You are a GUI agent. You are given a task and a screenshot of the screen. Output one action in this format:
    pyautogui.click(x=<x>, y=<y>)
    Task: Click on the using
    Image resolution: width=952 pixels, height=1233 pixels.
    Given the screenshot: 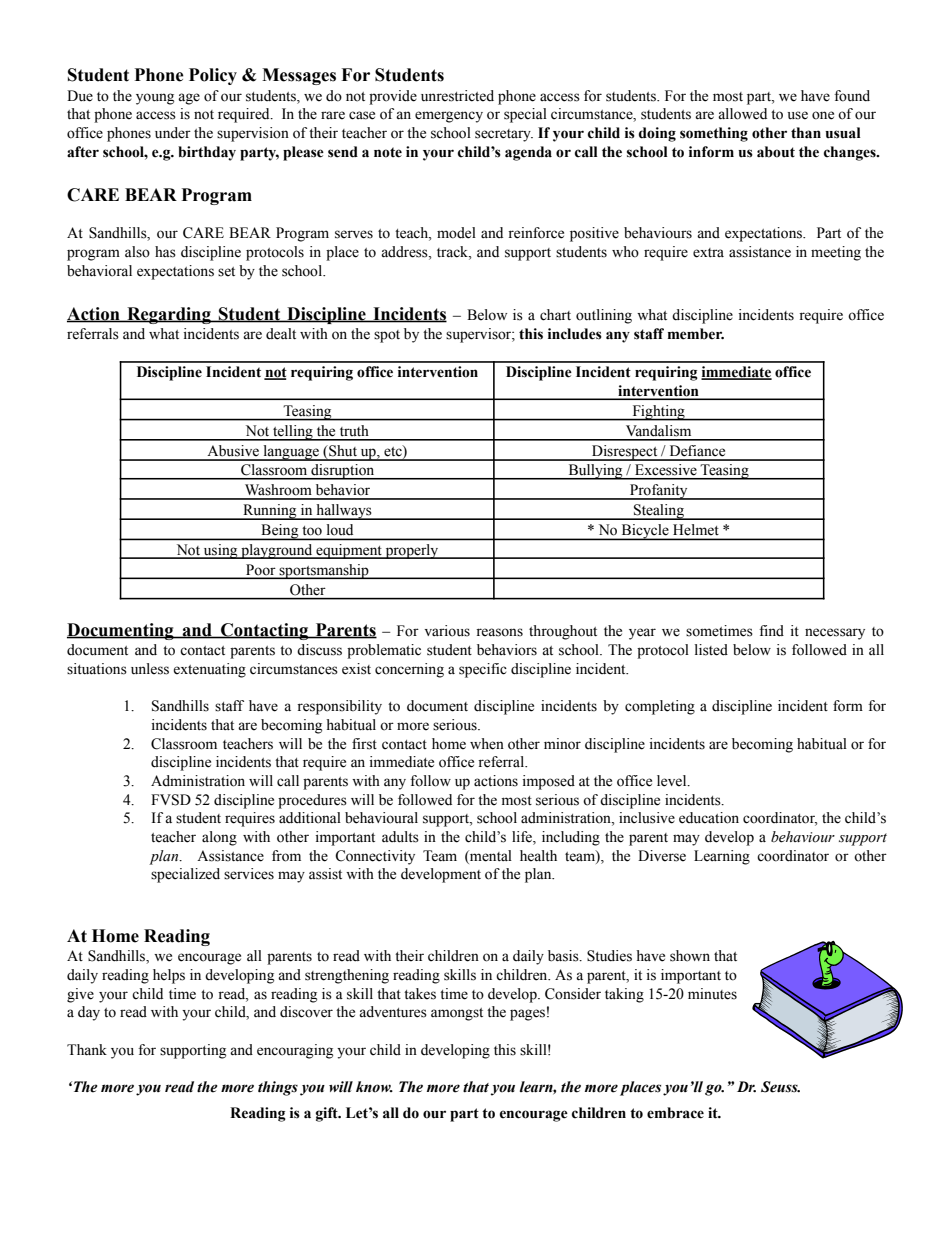 What is the action you would take?
    pyautogui.click(x=220, y=551)
